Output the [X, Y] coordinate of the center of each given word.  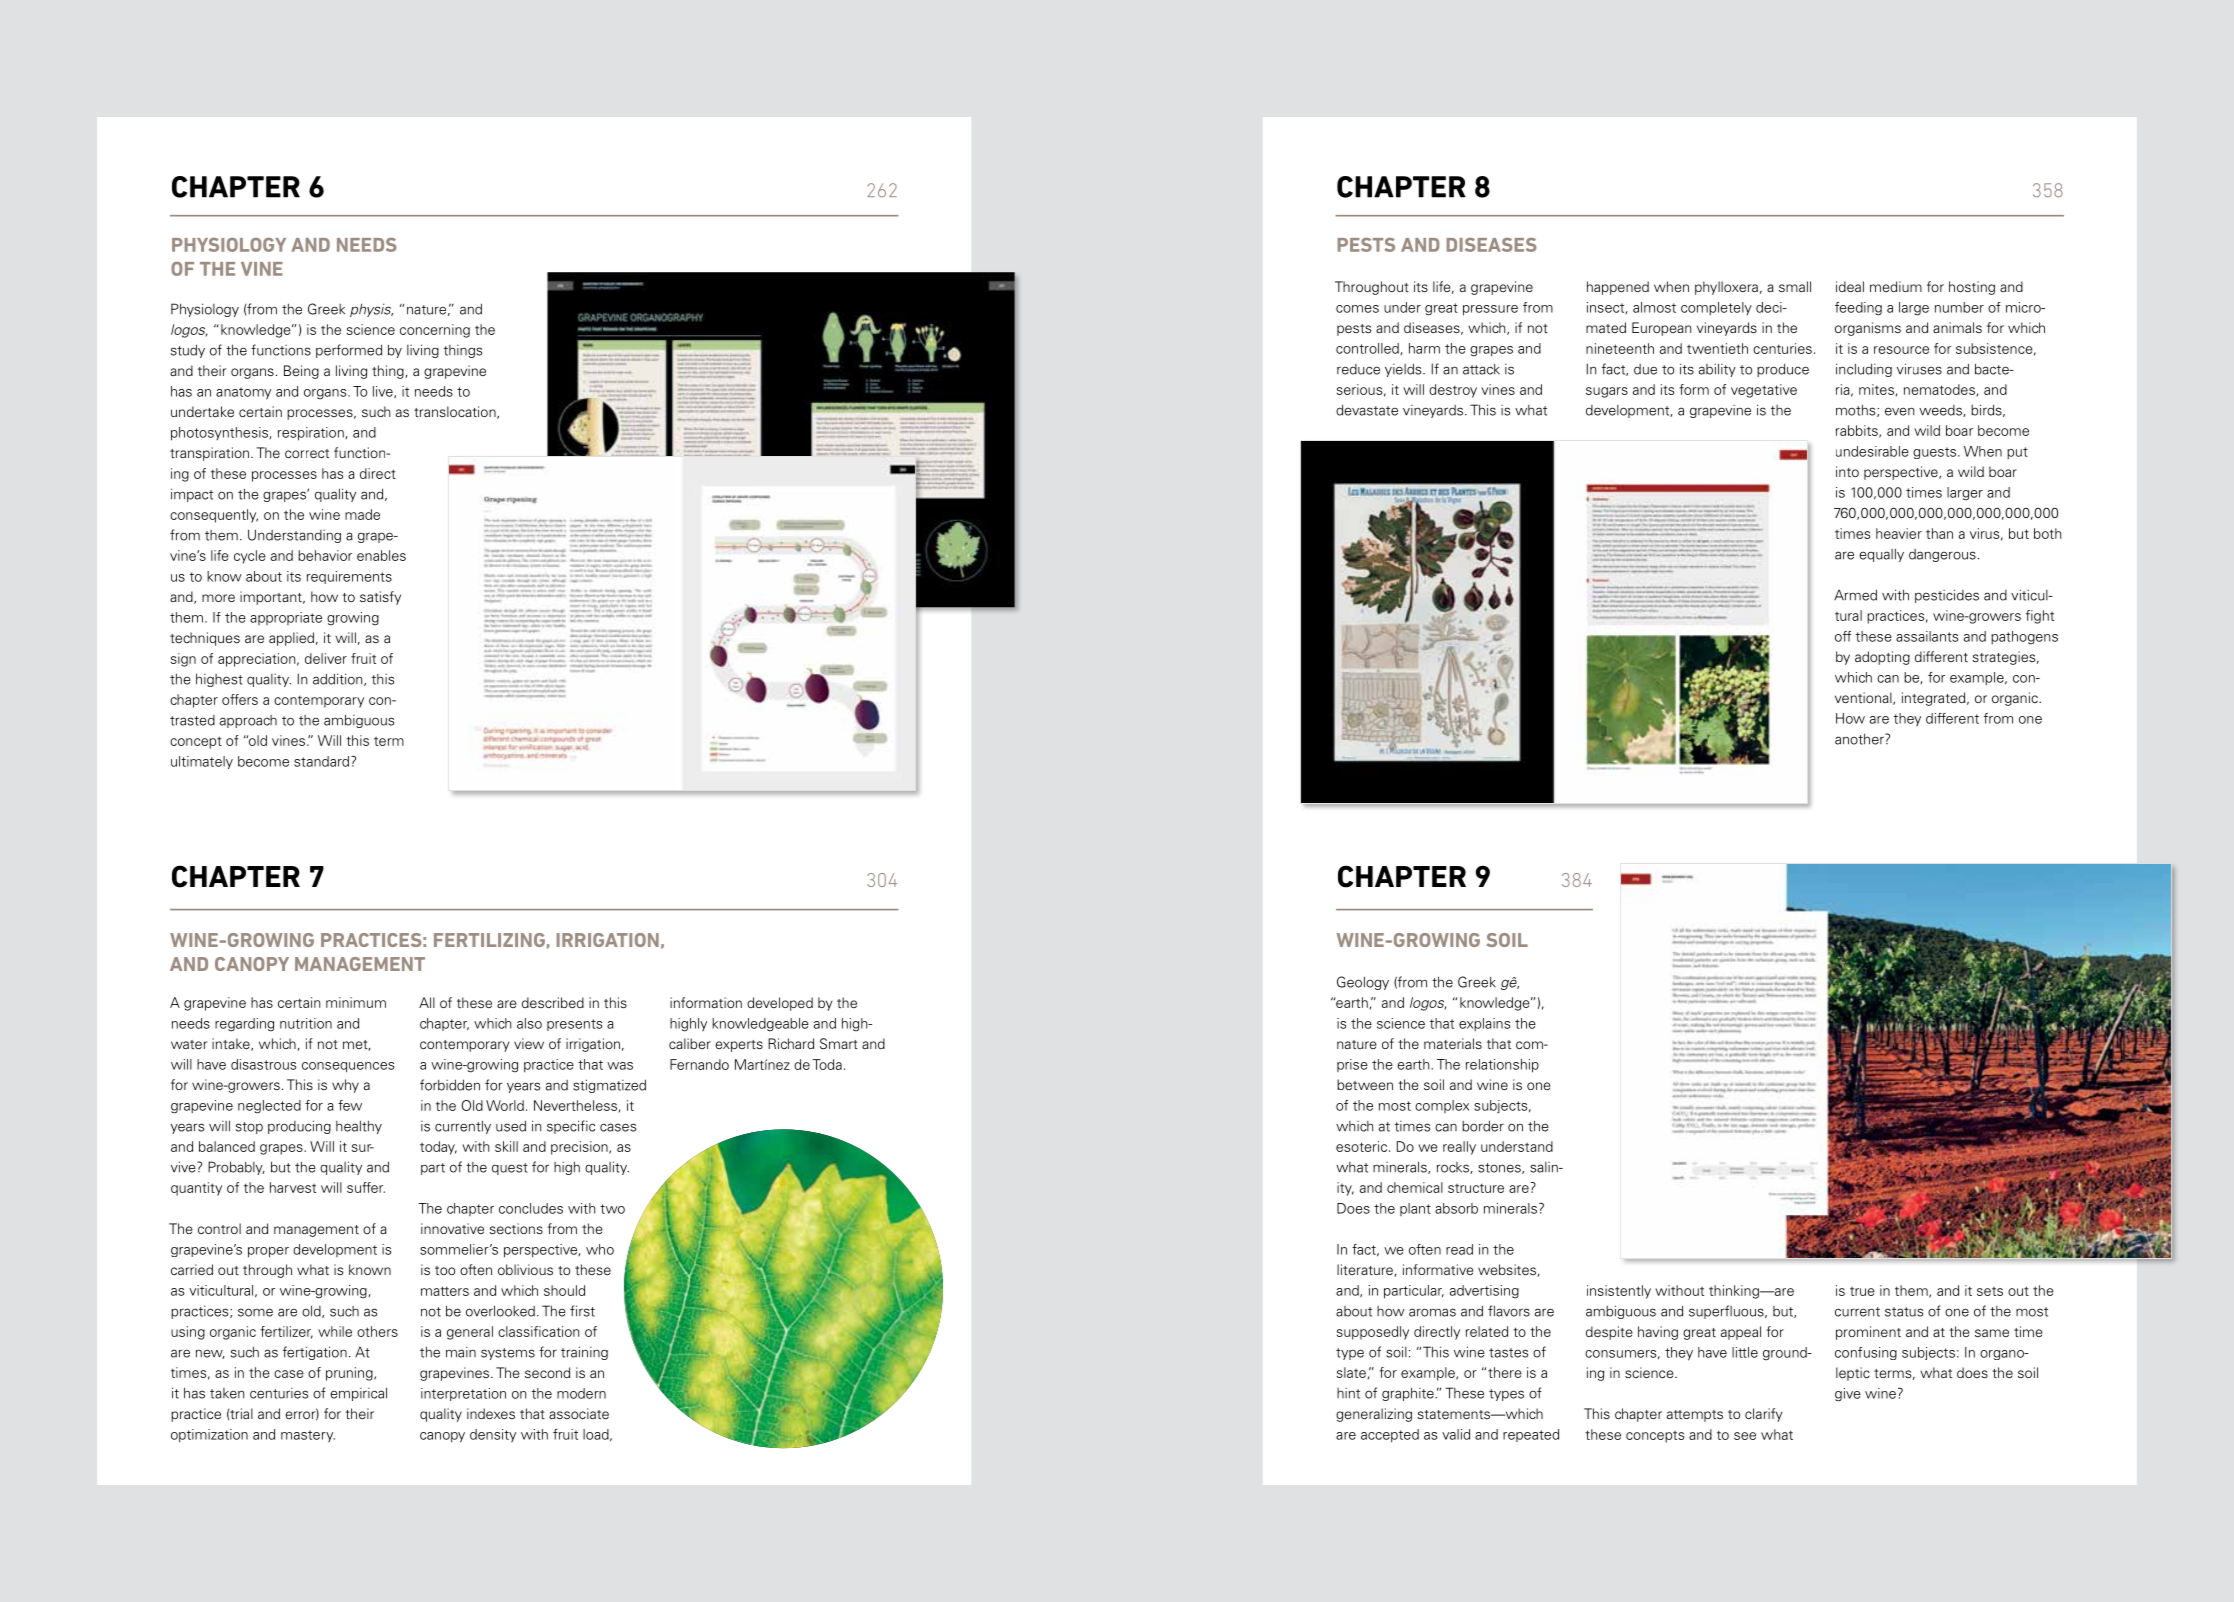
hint [1348, 1393]
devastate [1367, 410]
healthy [359, 1127]
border [1483, 1126]
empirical [358, 1394]
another [1860, 739]
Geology [1363, 983]
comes [1357, 309]
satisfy [380, 598]
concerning [435, 331]
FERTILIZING [489, 940]
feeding [1858, 309]
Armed [1855, 595]
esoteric [1361, 1146]
